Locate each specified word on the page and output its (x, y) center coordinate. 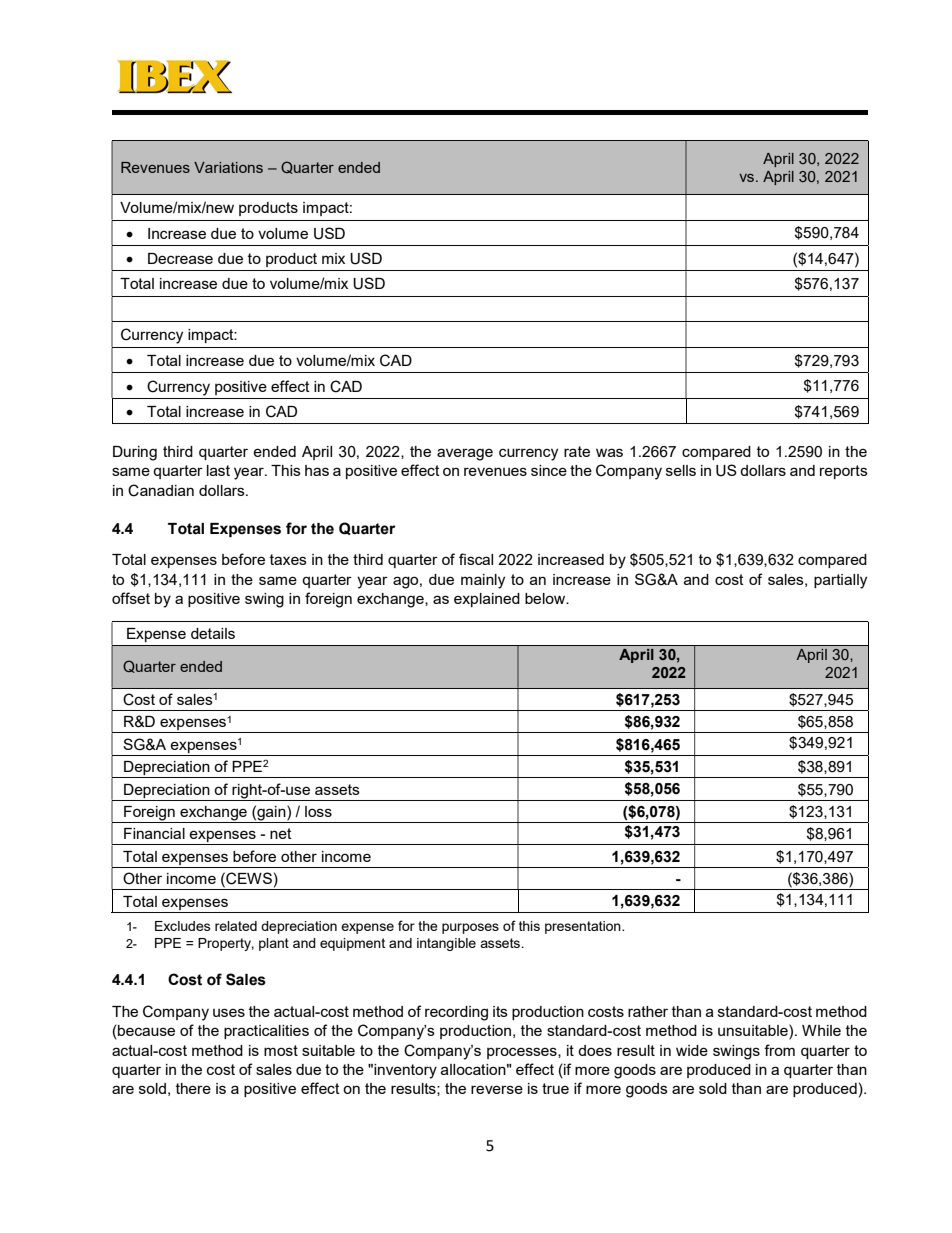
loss (318, 811)
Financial (154, 833)
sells (681, 470)
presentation (584, 927)
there (193, 1088)
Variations (228, 167)
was (609, 452)
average (465, 454)
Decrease (180, 258)
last (218, 470)
